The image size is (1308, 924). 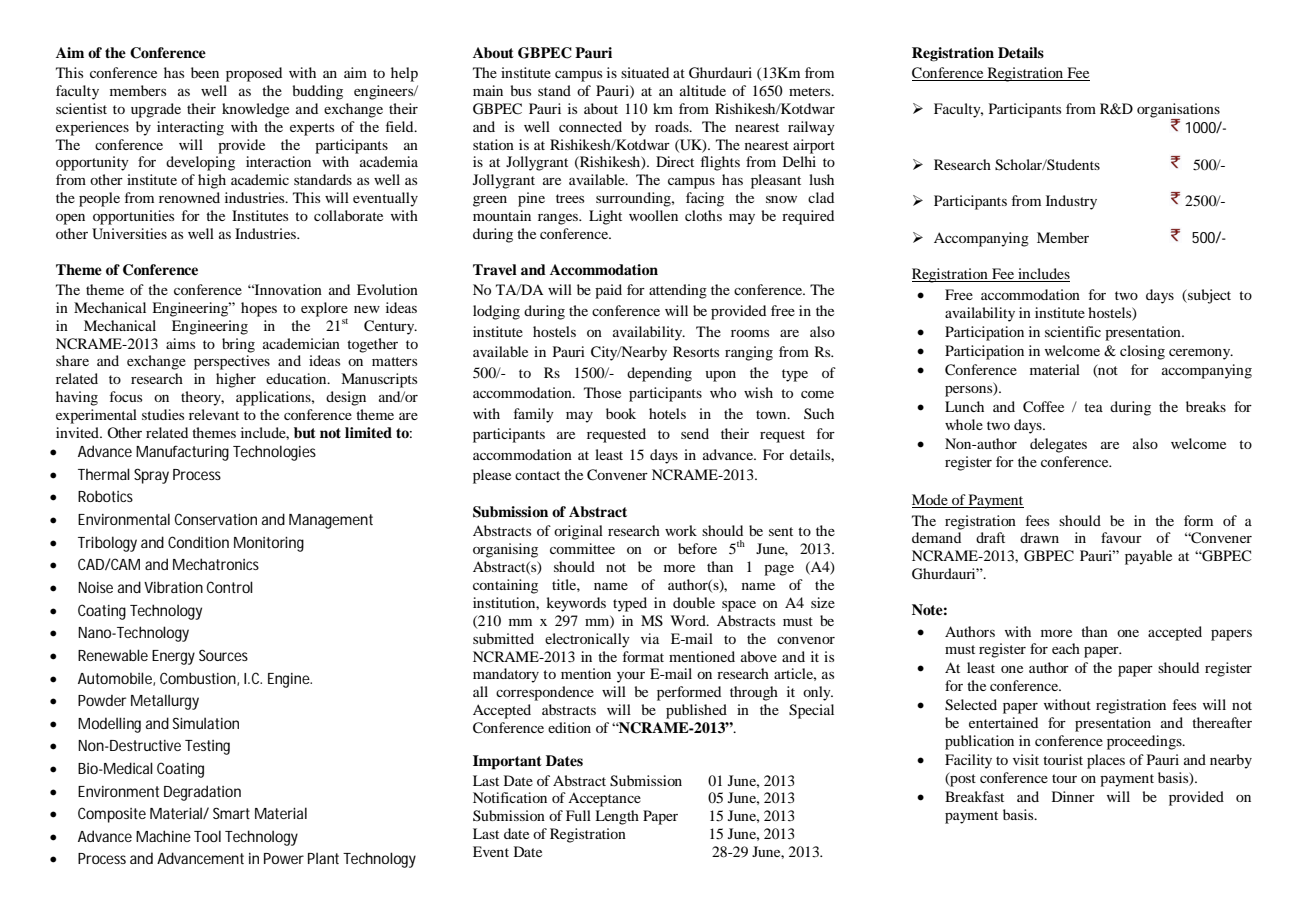 What do you see at coordinates (703, 90) in the screenshot?
I see `altitude` at bounding box center [703, 90].
